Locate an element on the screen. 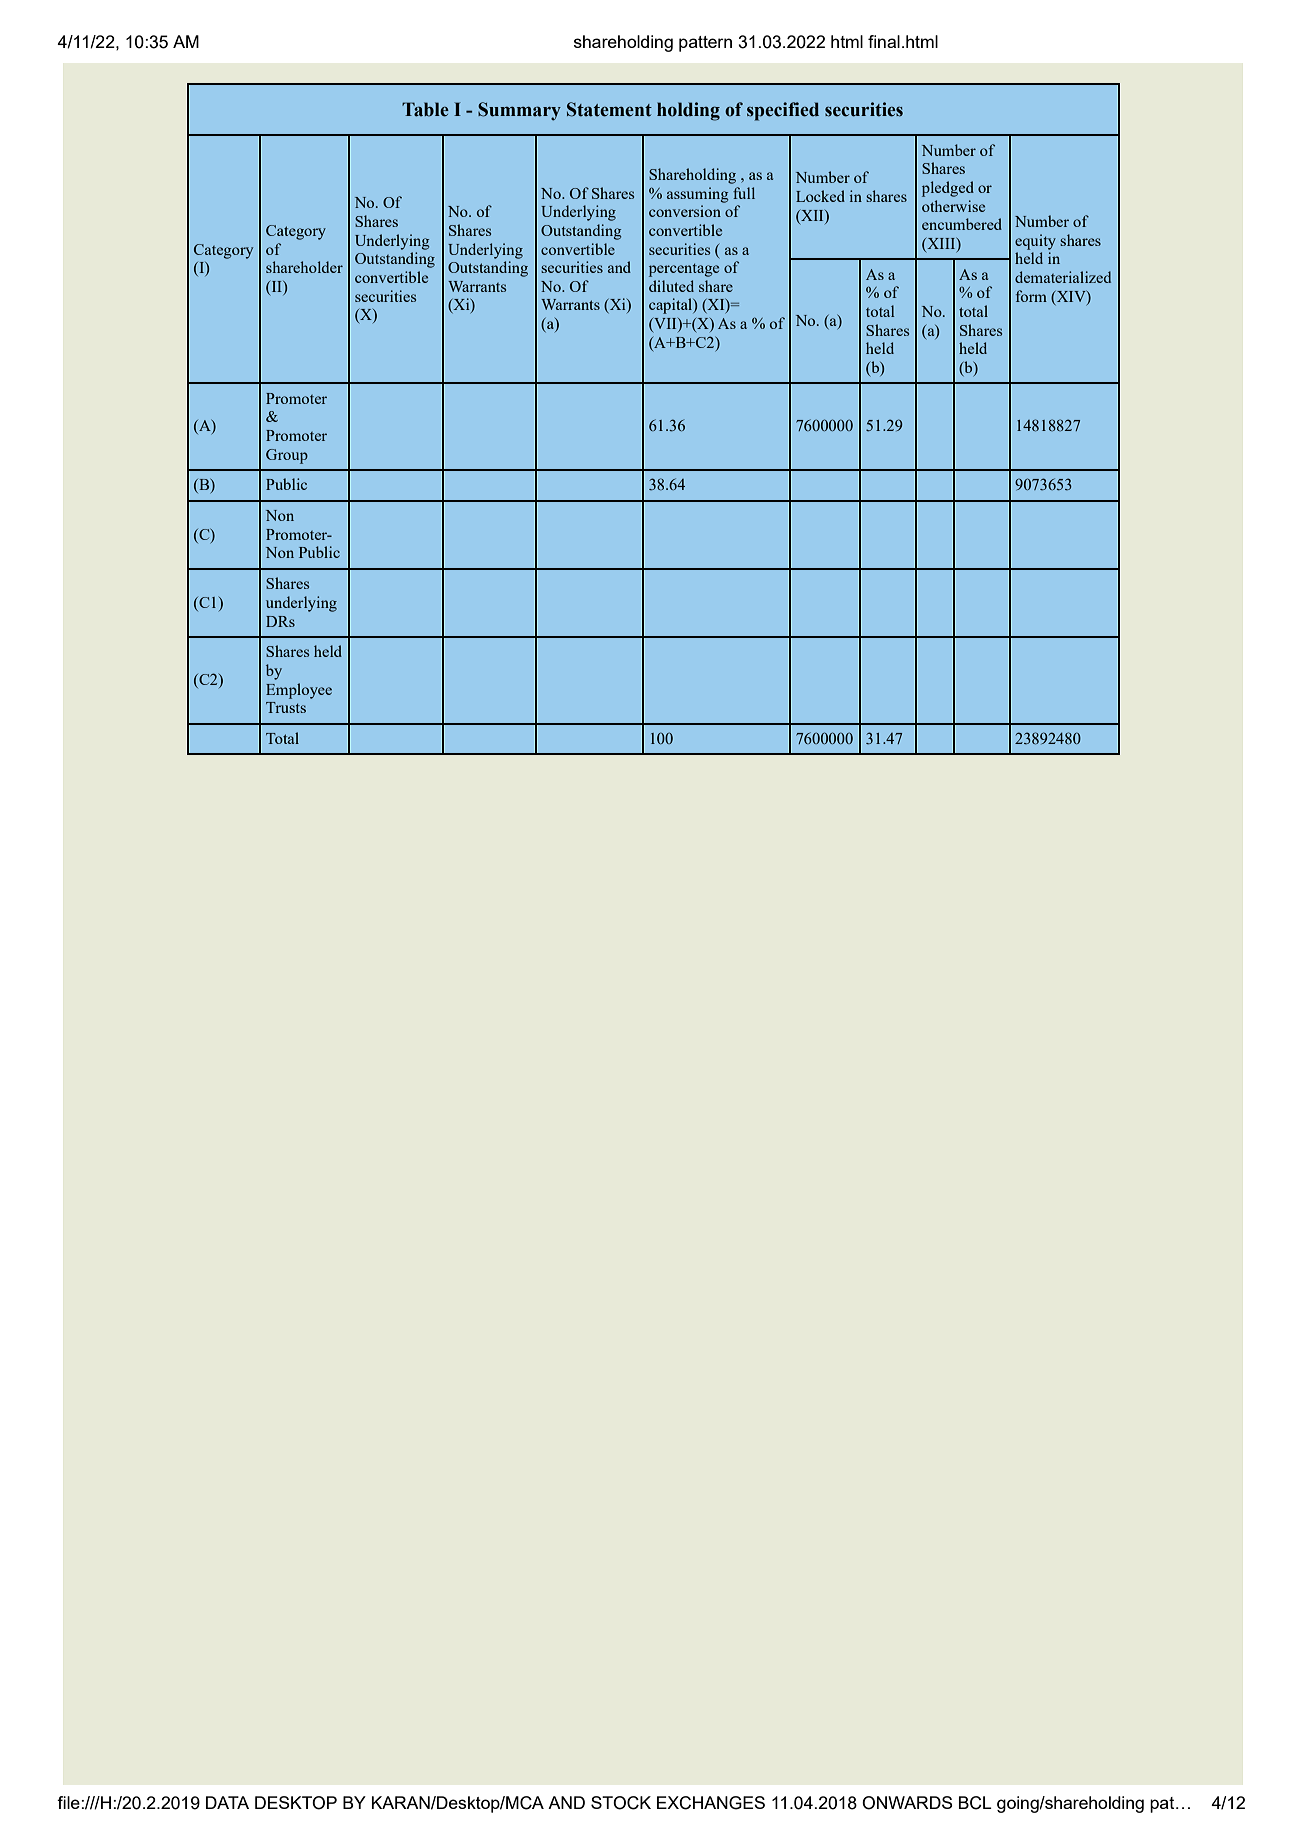  pledged is located at coordinates (948, 189).
